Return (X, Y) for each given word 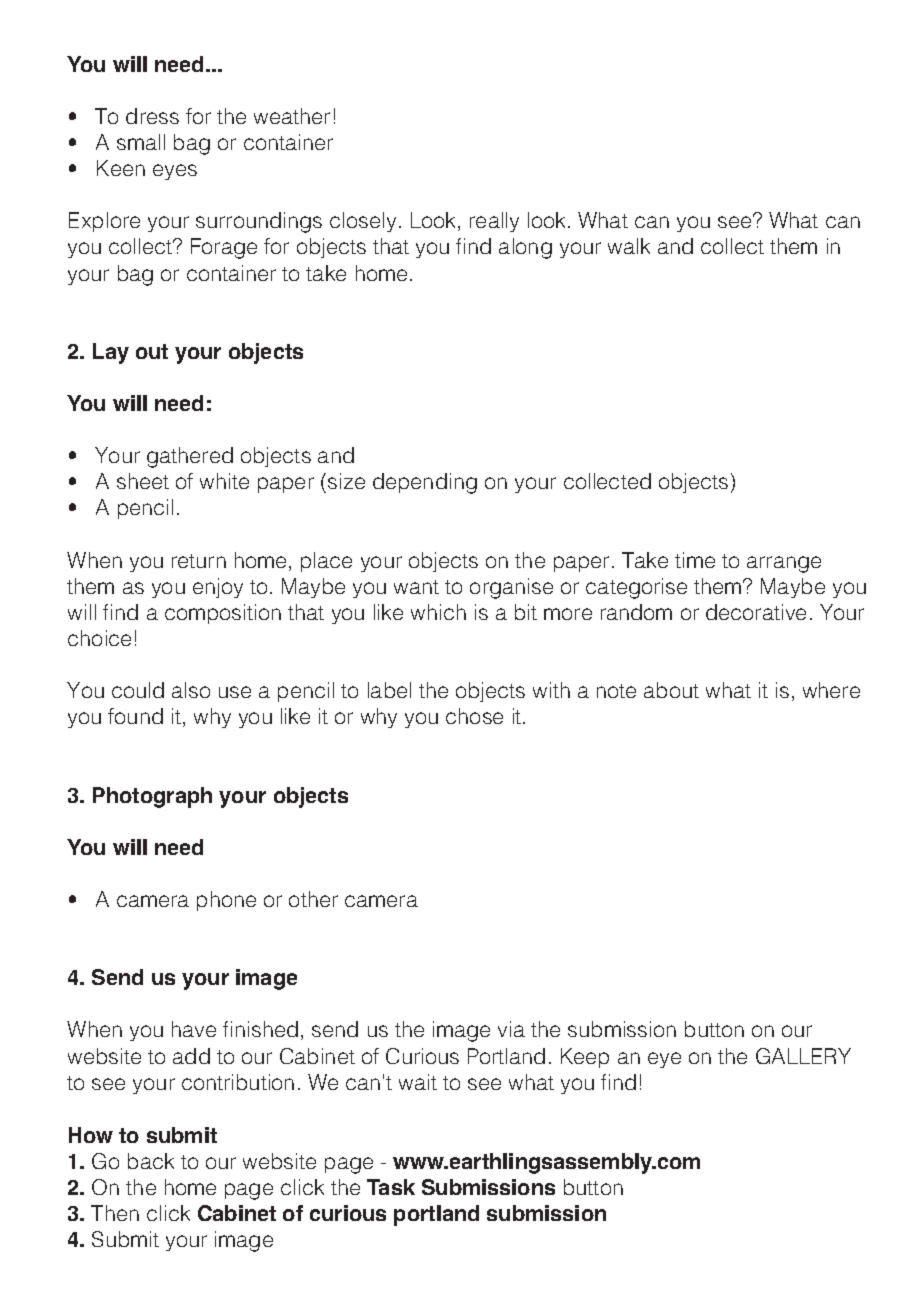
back (151, 1161)
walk (629, 246)
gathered (190, 457)
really (494, 222)
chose (474, 716)
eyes (175, 172)
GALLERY (803, 1056)
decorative (756, 612)
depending (425, 483)
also (191, 690)
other (313, 899)
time (695, 560)
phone (226, 901)
